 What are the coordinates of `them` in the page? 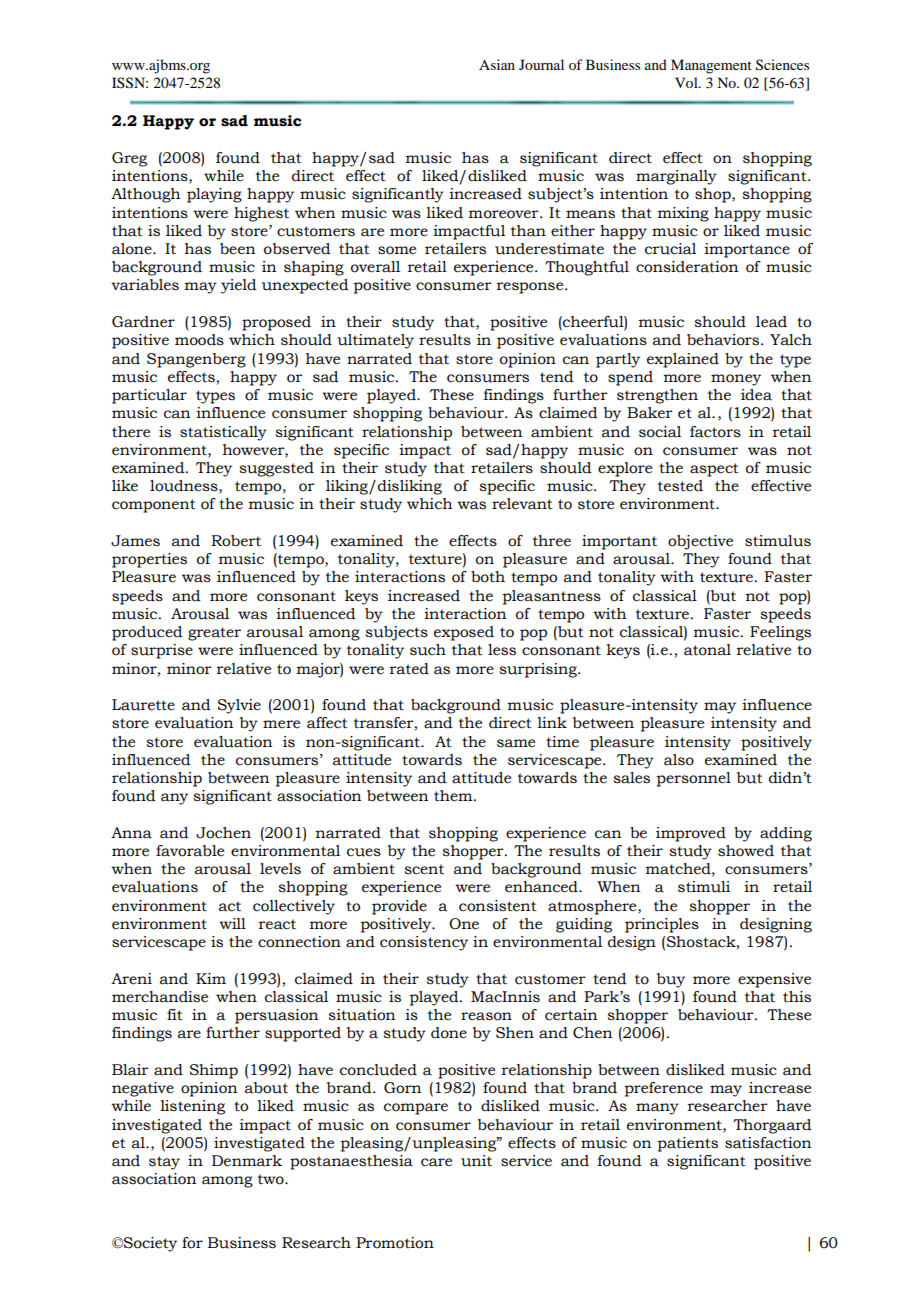 It's located at (454, 796).
